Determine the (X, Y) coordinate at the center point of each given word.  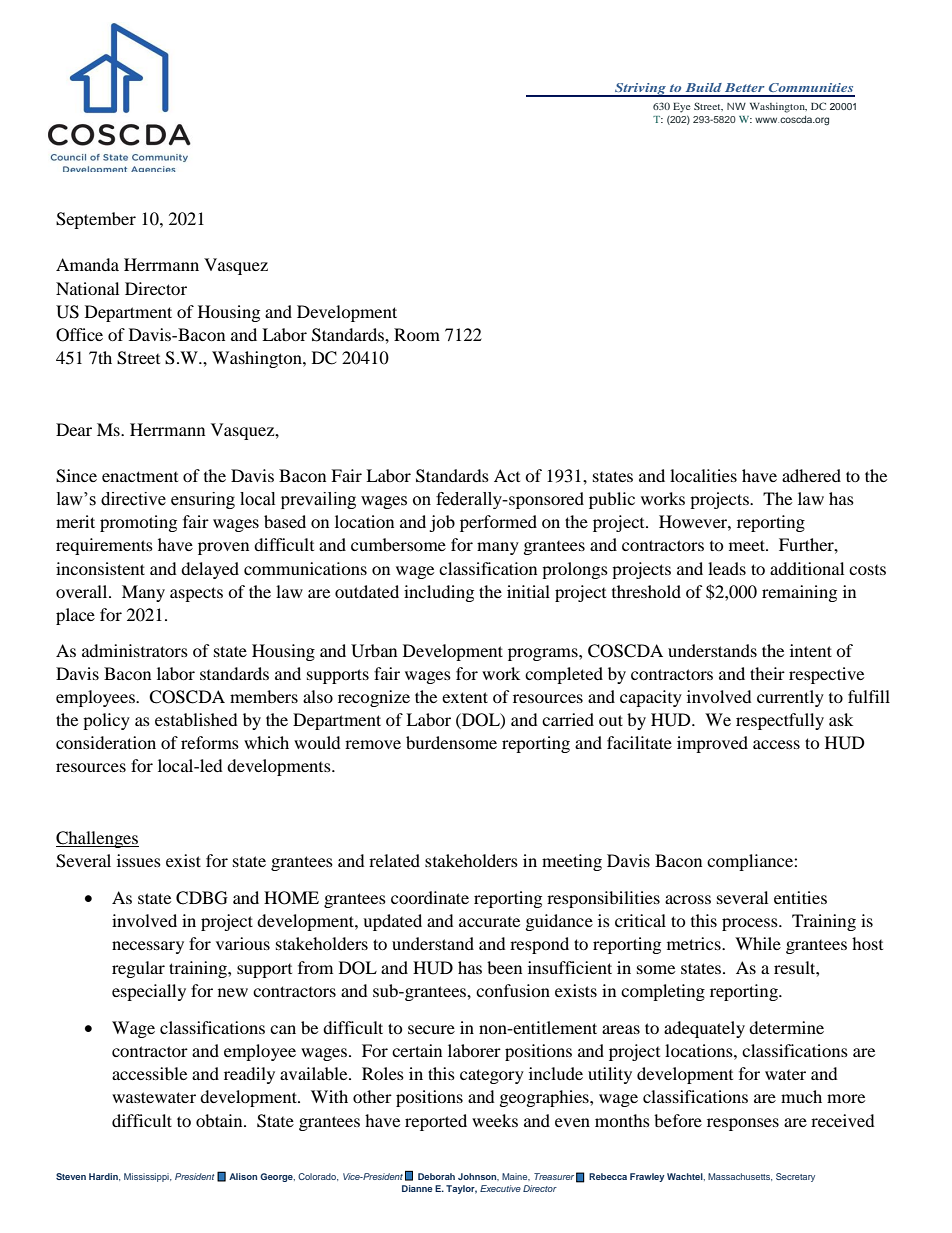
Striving (640, 90)
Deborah (436, 1176)
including (439, 593)
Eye (681, 108)
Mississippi (147, 1177)
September (96, 220)
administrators (135, 650)
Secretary (795, 1177)
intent (811, 650)
